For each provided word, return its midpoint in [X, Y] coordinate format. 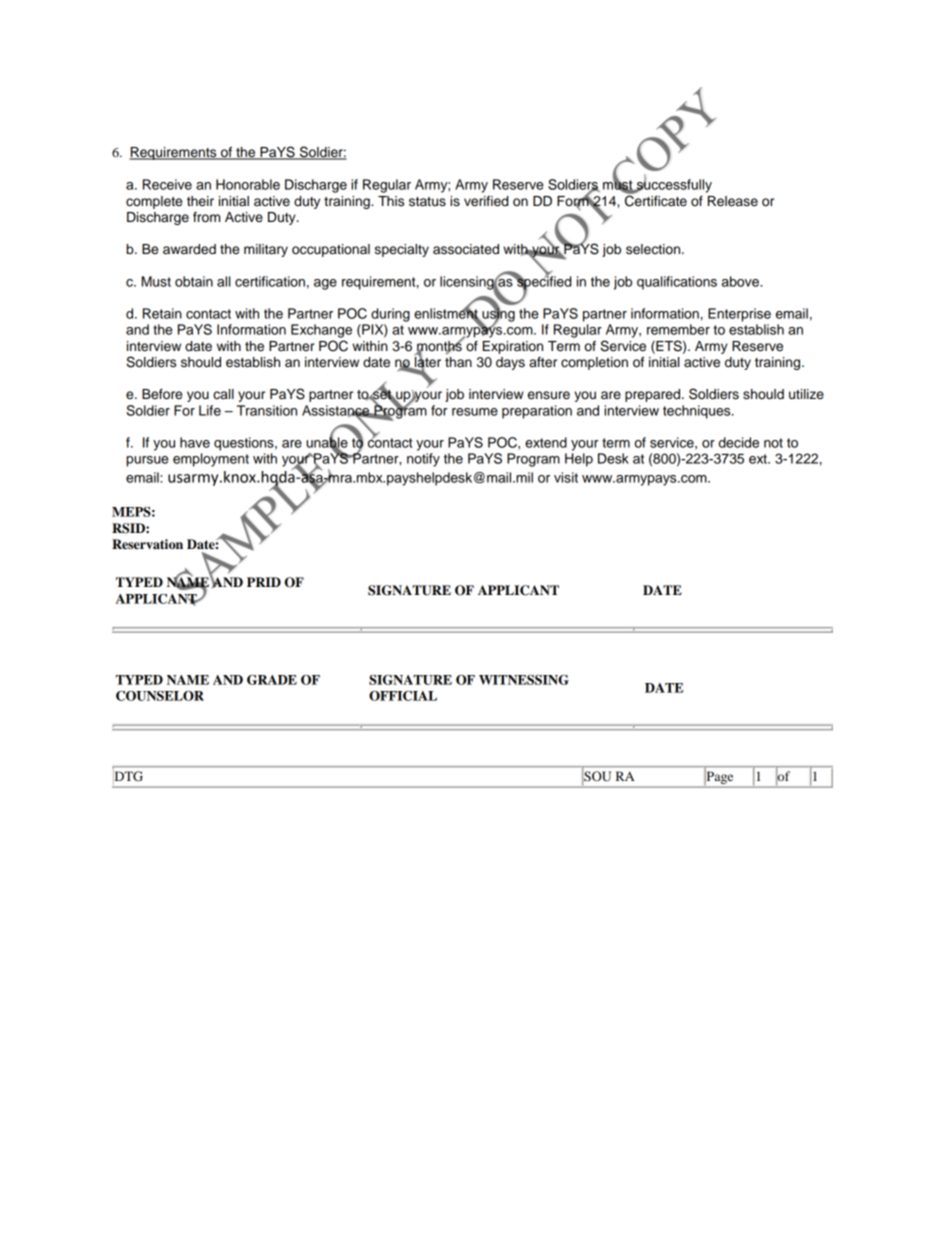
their [200, 201]
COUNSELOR [160, 696]
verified [486, 201]
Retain [162, 313]
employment [211, 460]
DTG [129, 776]
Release [733, 201]
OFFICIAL [403, 696]
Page [720, 778]
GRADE [272, 680]
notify [423, 460]
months [440, 346]
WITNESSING [524, 680]
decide [739, 442]
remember [678, 329]
